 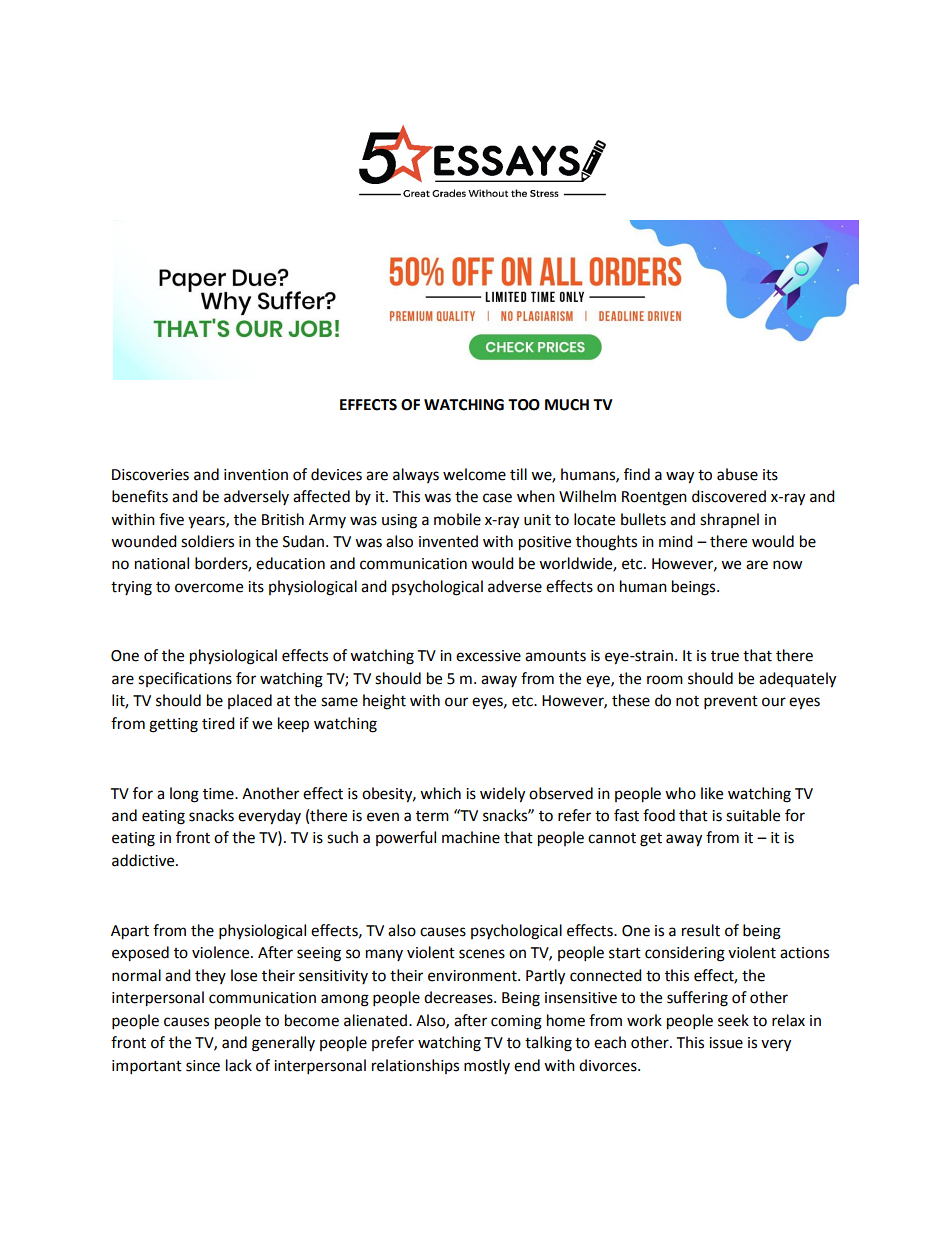 I want to click on issue, so click(x=726, y=1043).
